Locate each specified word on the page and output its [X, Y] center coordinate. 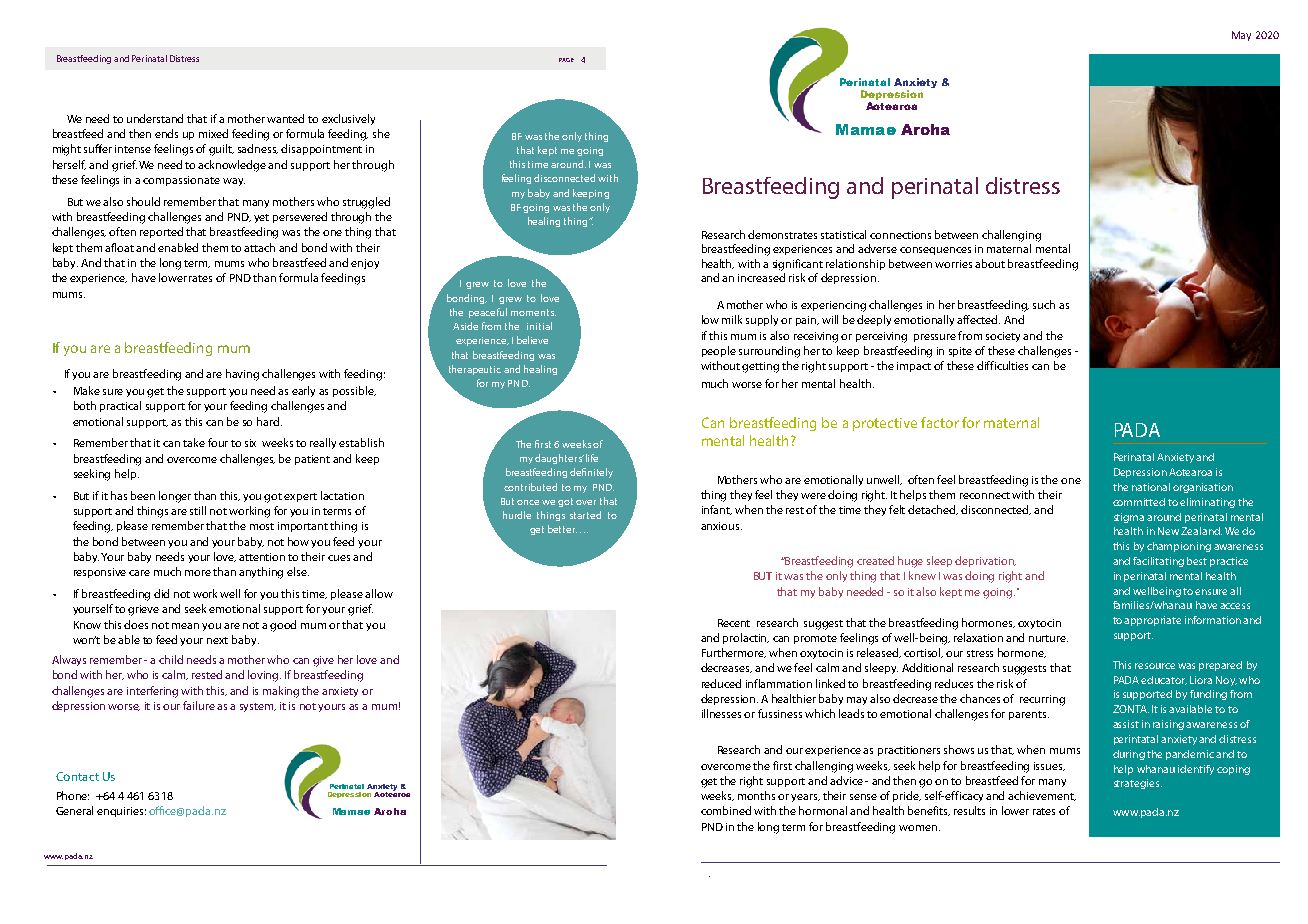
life [592, 458]
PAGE [566, 60]
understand [155, 118]
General [74, 810]
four [218, 442]
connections [900, 235]
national [1151, 487]
